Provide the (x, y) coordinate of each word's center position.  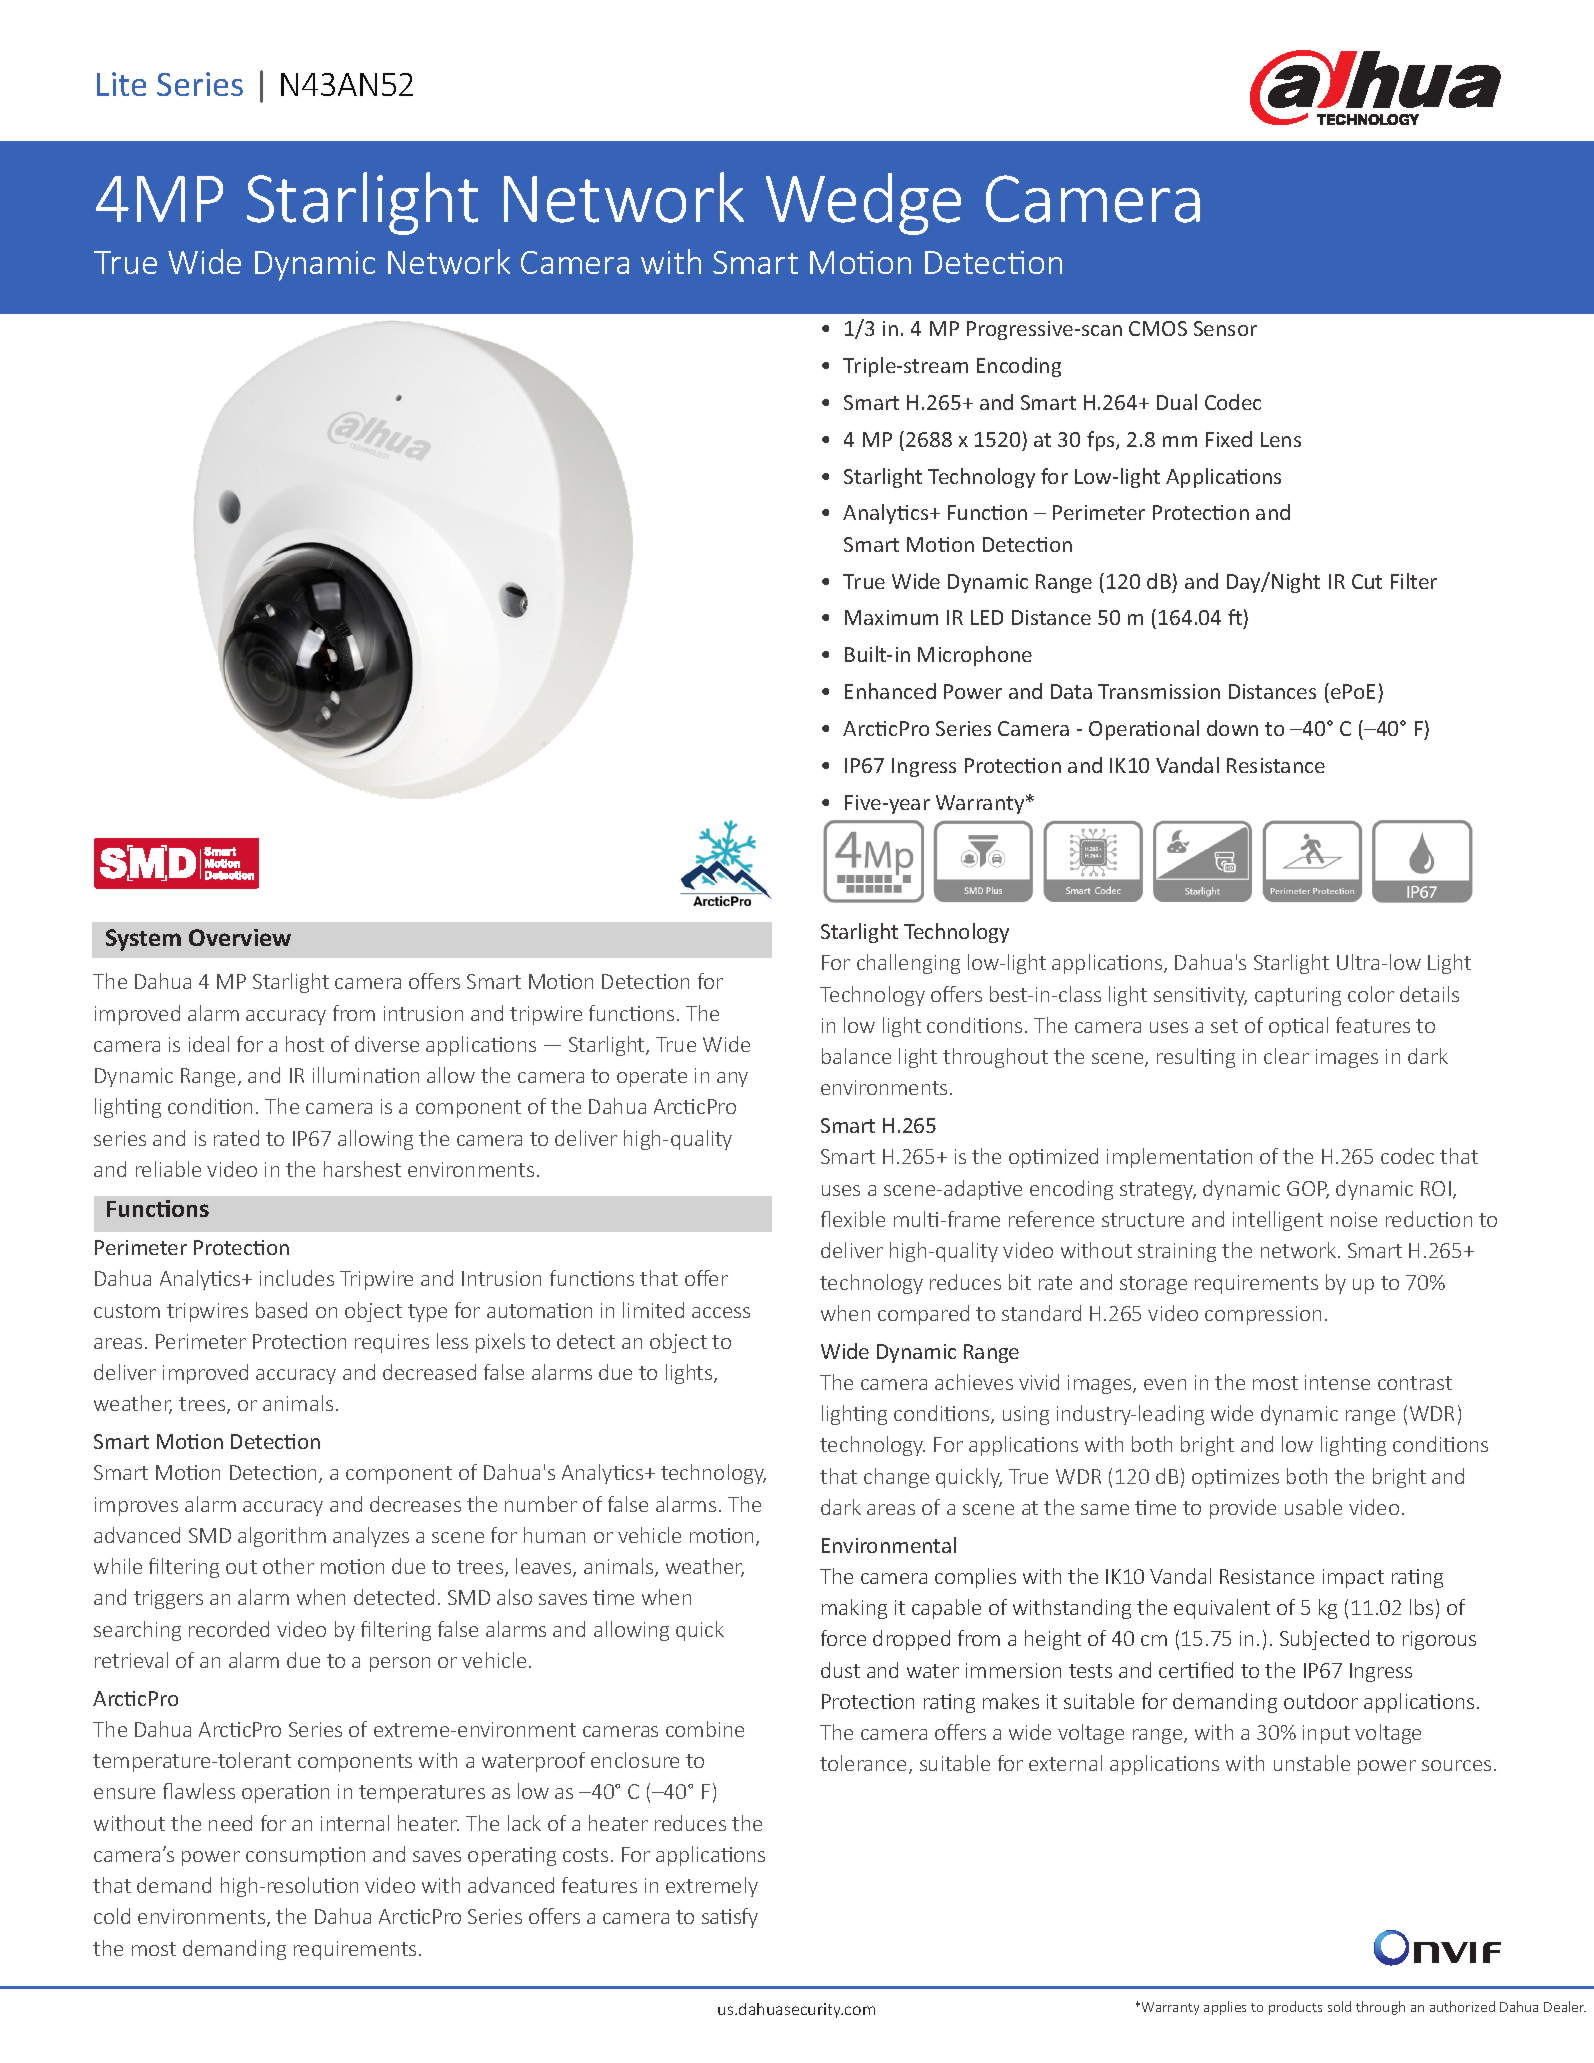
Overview (240, 937)
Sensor (1225, 328)
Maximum (891, 617)
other (288, 1566)
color (1371, 994)
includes (297, 1278)
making (854, 1609)
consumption (305, 1856)
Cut (1367, 581)
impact (1353, 1578)
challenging (908, 964)
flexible (853, 1219)
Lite (121, 84)
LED (987, 617)
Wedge (863, 204)
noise (1354, 1219)
